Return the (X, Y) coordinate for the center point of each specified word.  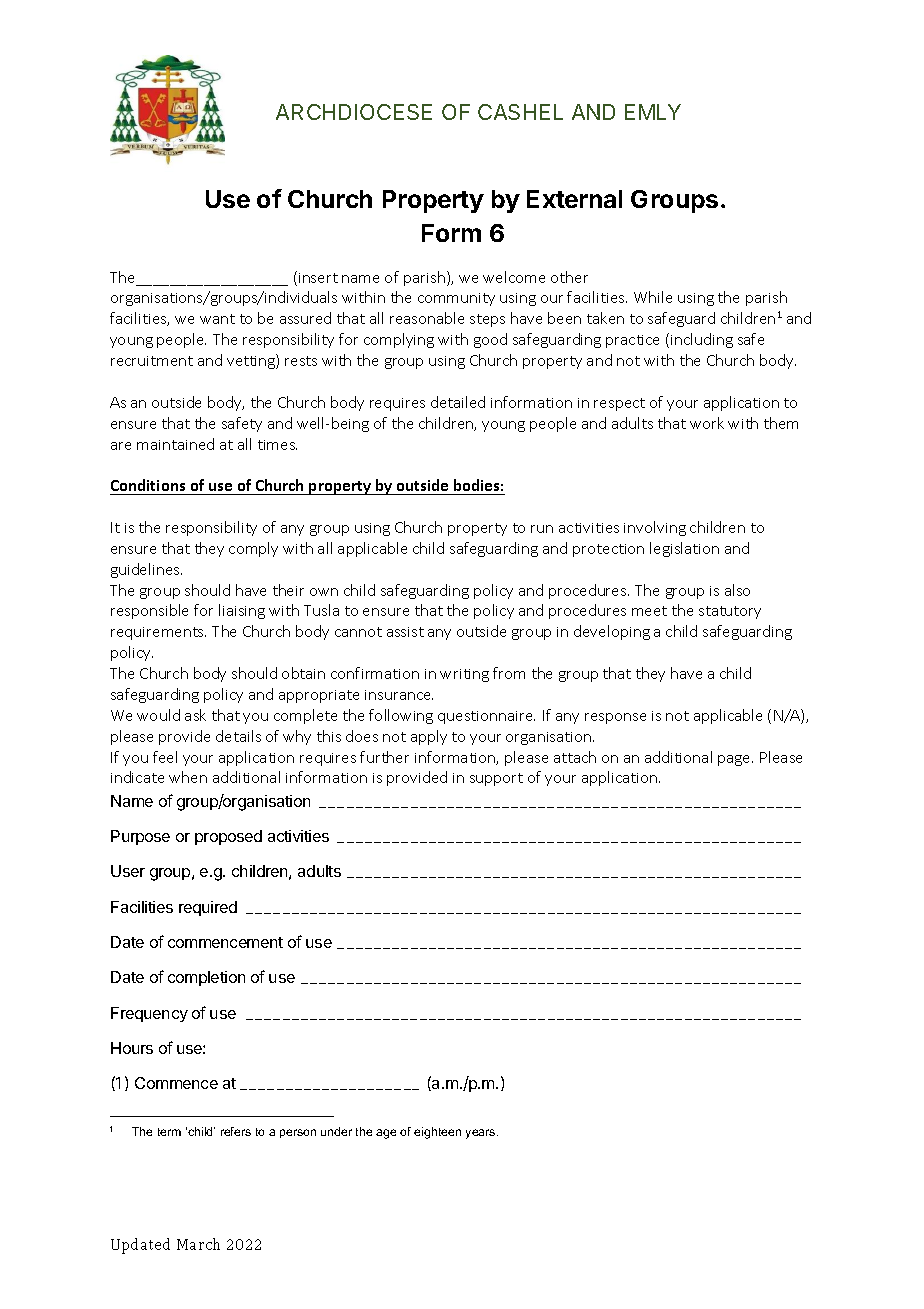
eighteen (437, 1133)
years (482, 1134)
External (574, 199)
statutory (730, 612)
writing (464, 675)
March (198, 1244)
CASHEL (520, 112)
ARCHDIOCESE (354, 112)
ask (195, 715)
